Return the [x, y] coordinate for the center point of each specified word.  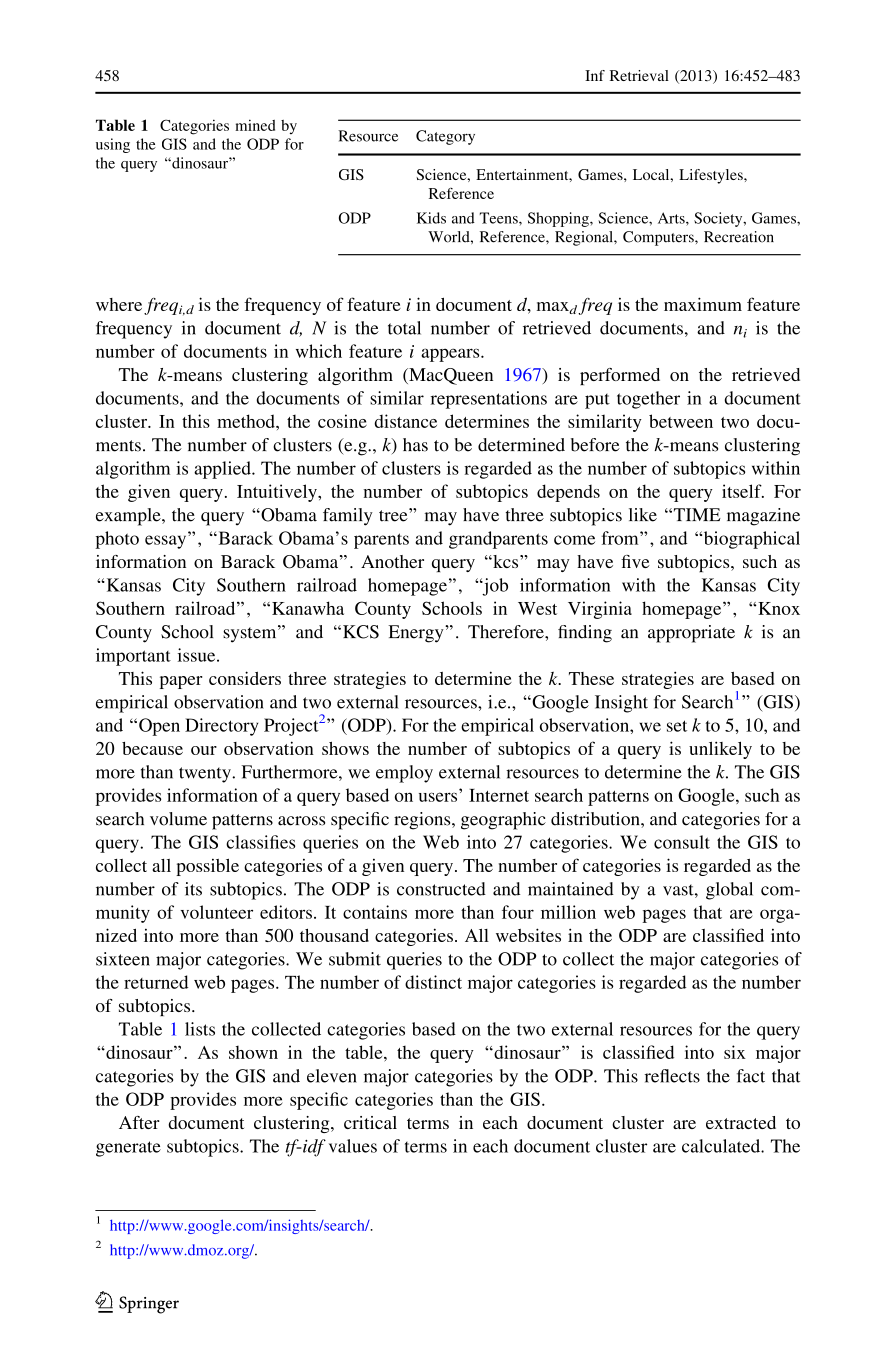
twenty [206, 775]
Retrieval [639, 75]
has [415, 445]
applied [223, 470]
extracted [741, 1122]
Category [445, 137]
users [438, 797]
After [139, 1122]
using [113, 145]
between [681, 421]
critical [370, 1122]
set [677, 726]
